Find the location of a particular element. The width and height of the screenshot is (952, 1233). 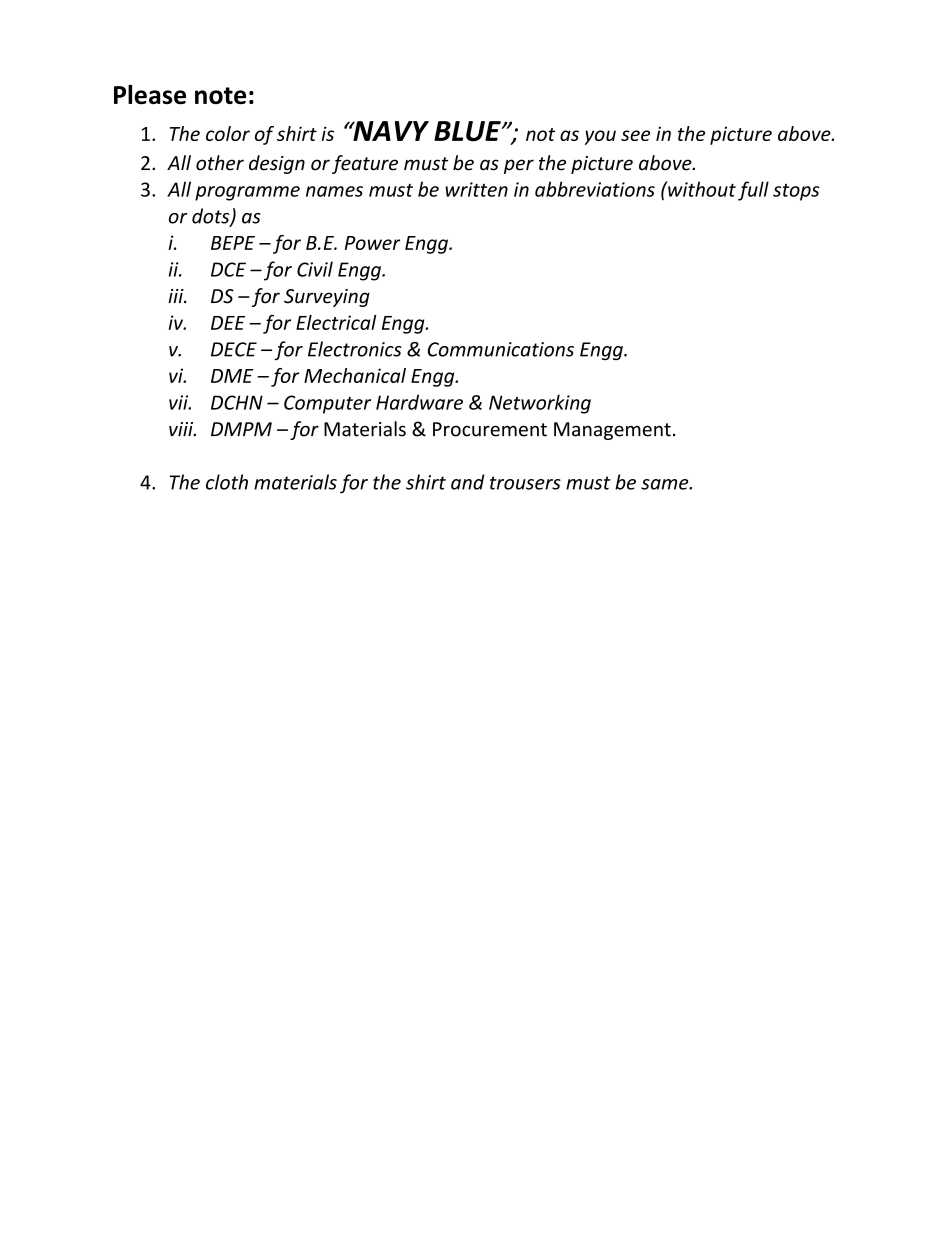

you is located at coordinates (600, 137).
